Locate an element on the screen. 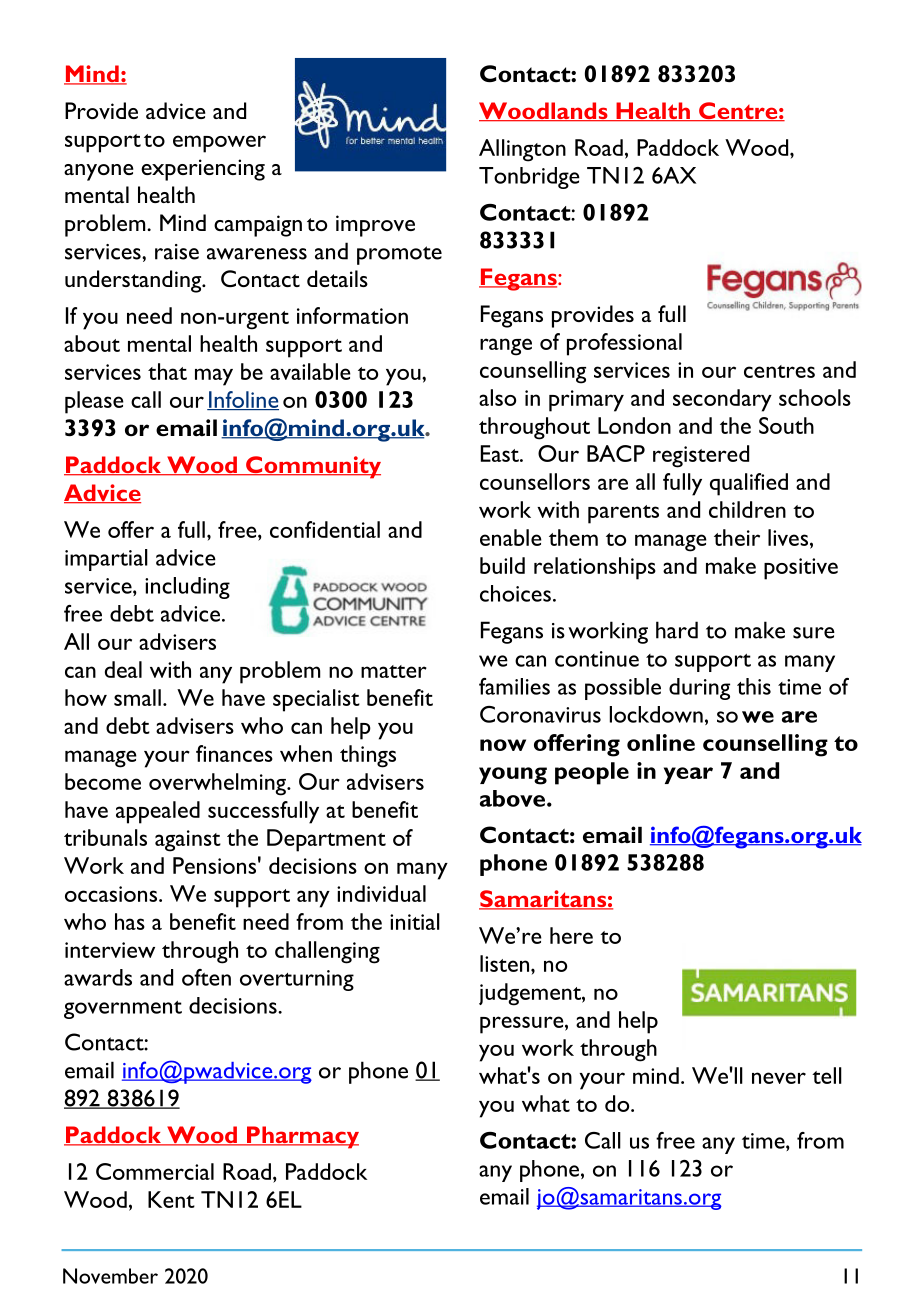 Image resolution: width=924 pixels, height=1308 pixels. Pensions is located at coordinates (214, 865).
